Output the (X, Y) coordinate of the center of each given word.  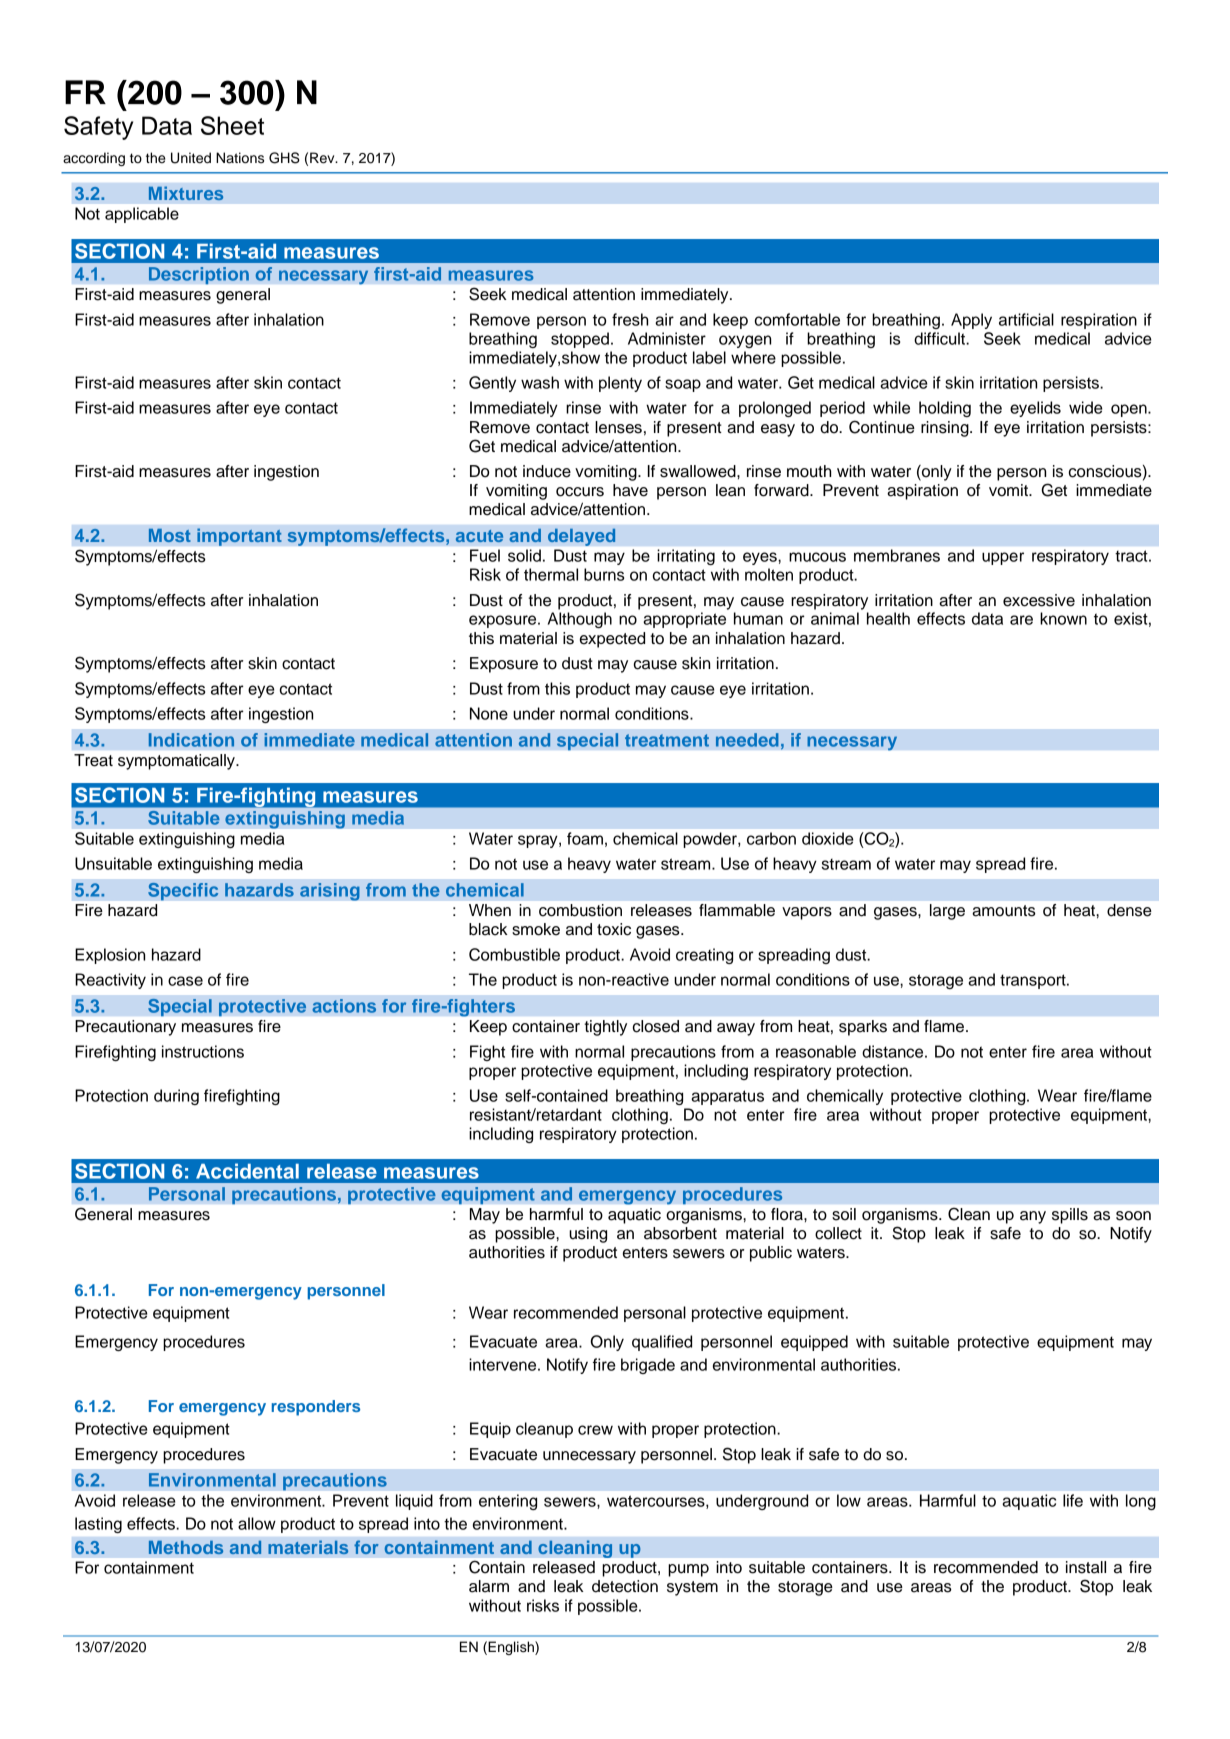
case (185, 981)
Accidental (247, 1171)
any (1033, 1217)
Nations (240, 158)
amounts (1004, 911)
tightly (605, 1028)
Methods (186, 1547)
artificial (1026, 319)
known (1063, 618)
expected (612, 640)
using (588, 1235)
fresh (630, 319)
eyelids (1035, 409)
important (239, 537)
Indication (191, 740)
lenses (618, 427)
